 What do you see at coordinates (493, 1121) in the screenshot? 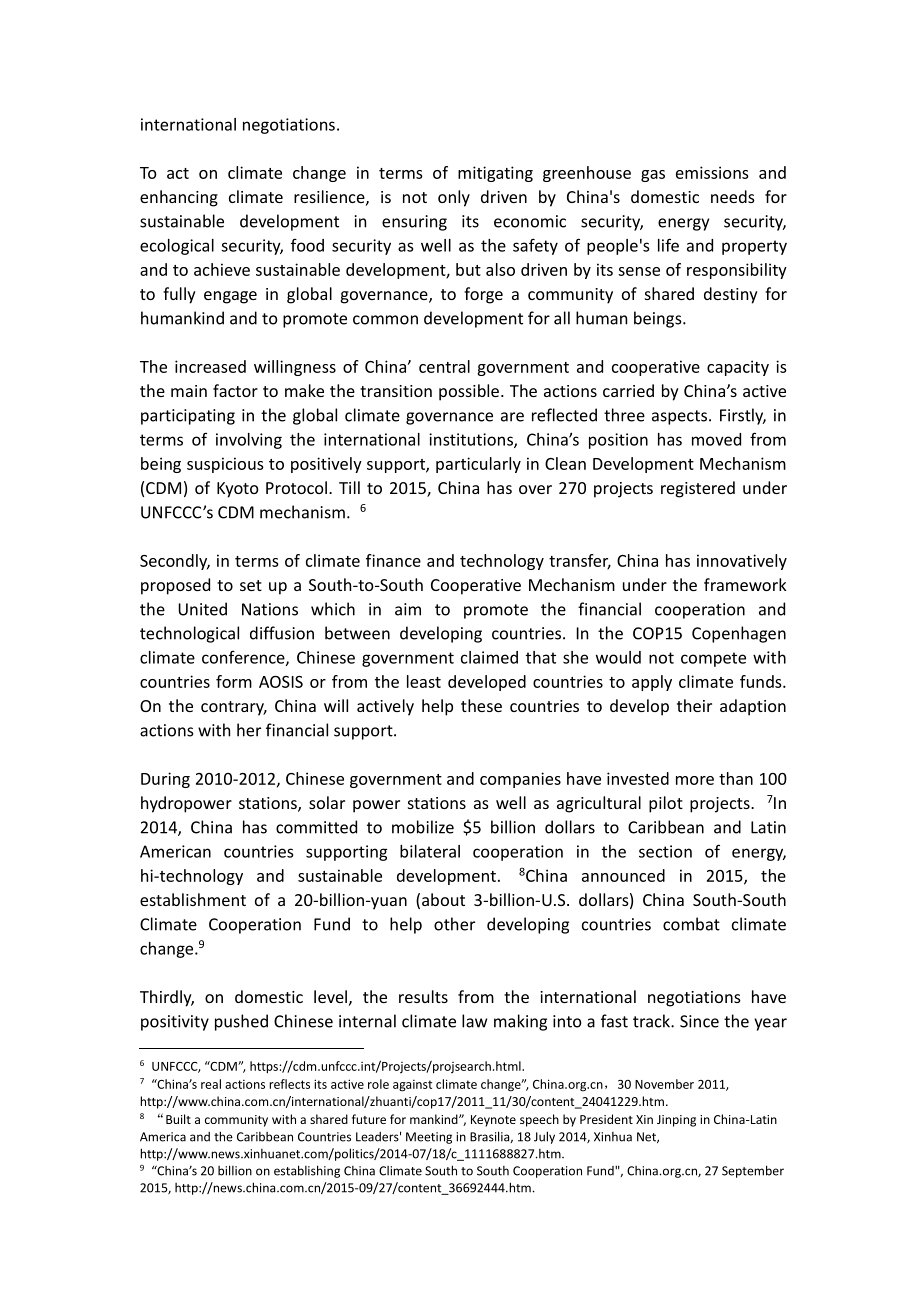
I see `Keynote` at bounding box center [493, 1121].
